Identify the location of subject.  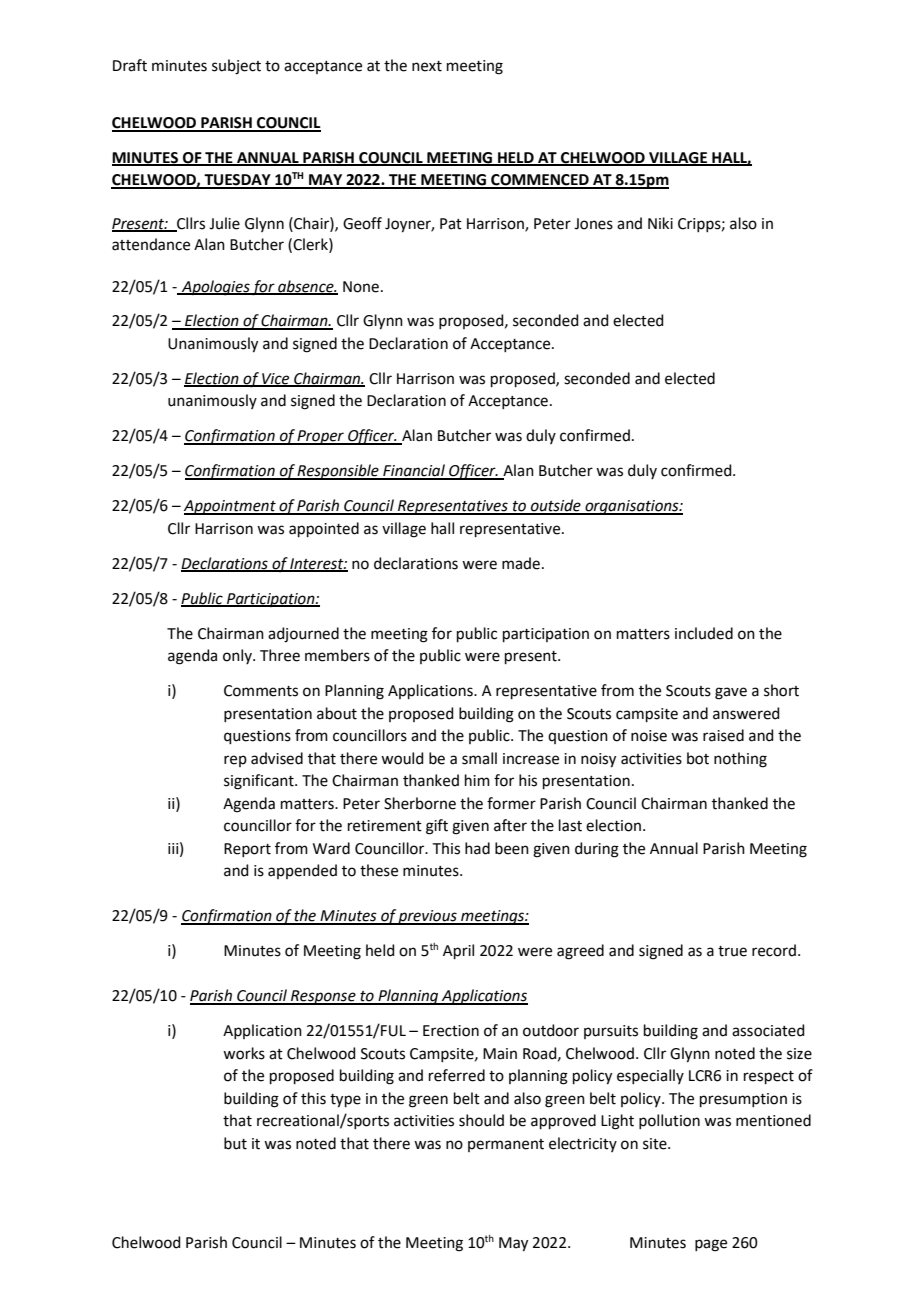
(236, 67).
